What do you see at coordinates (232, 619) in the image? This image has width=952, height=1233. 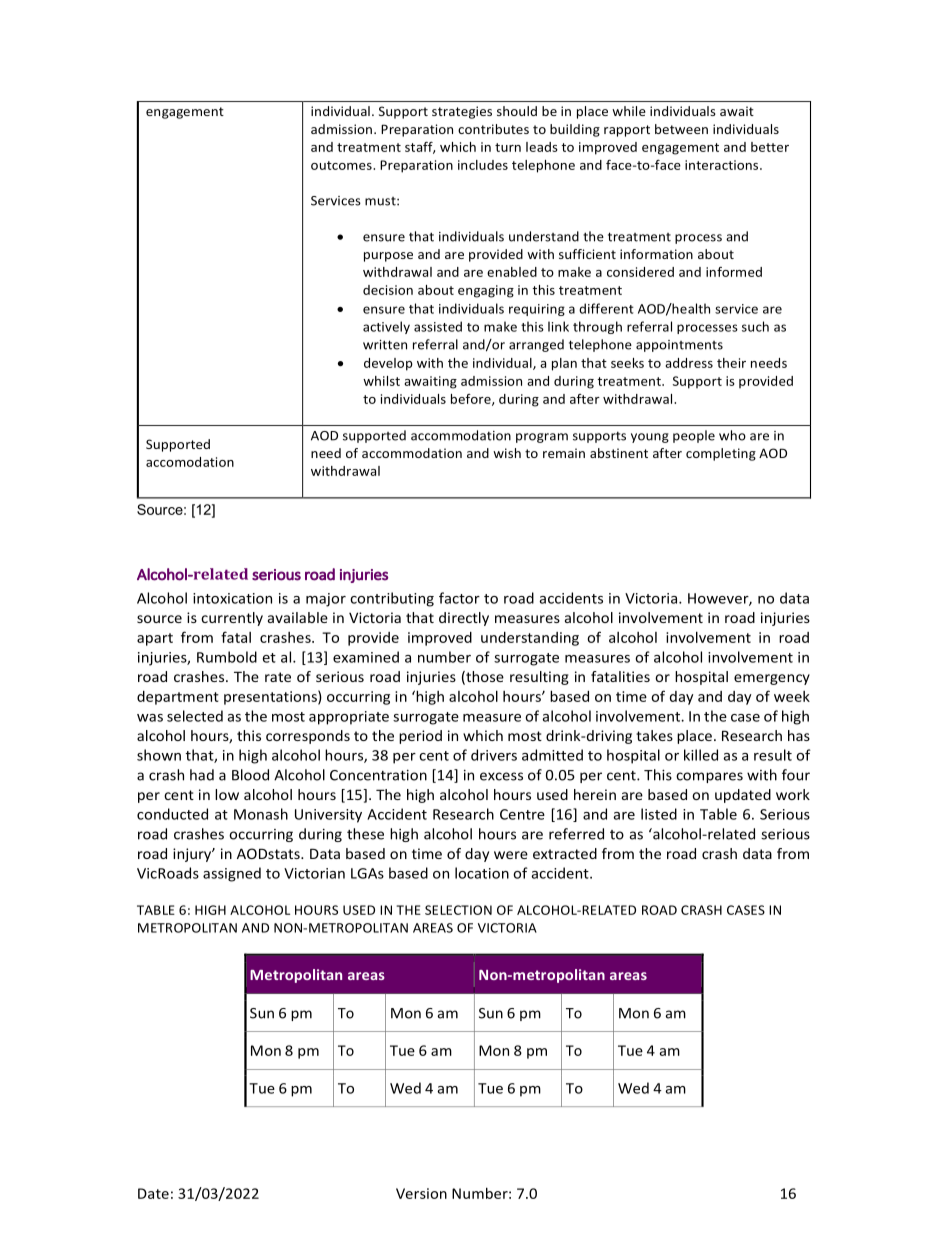 I see `currently` at bounding box center [232, 619].
